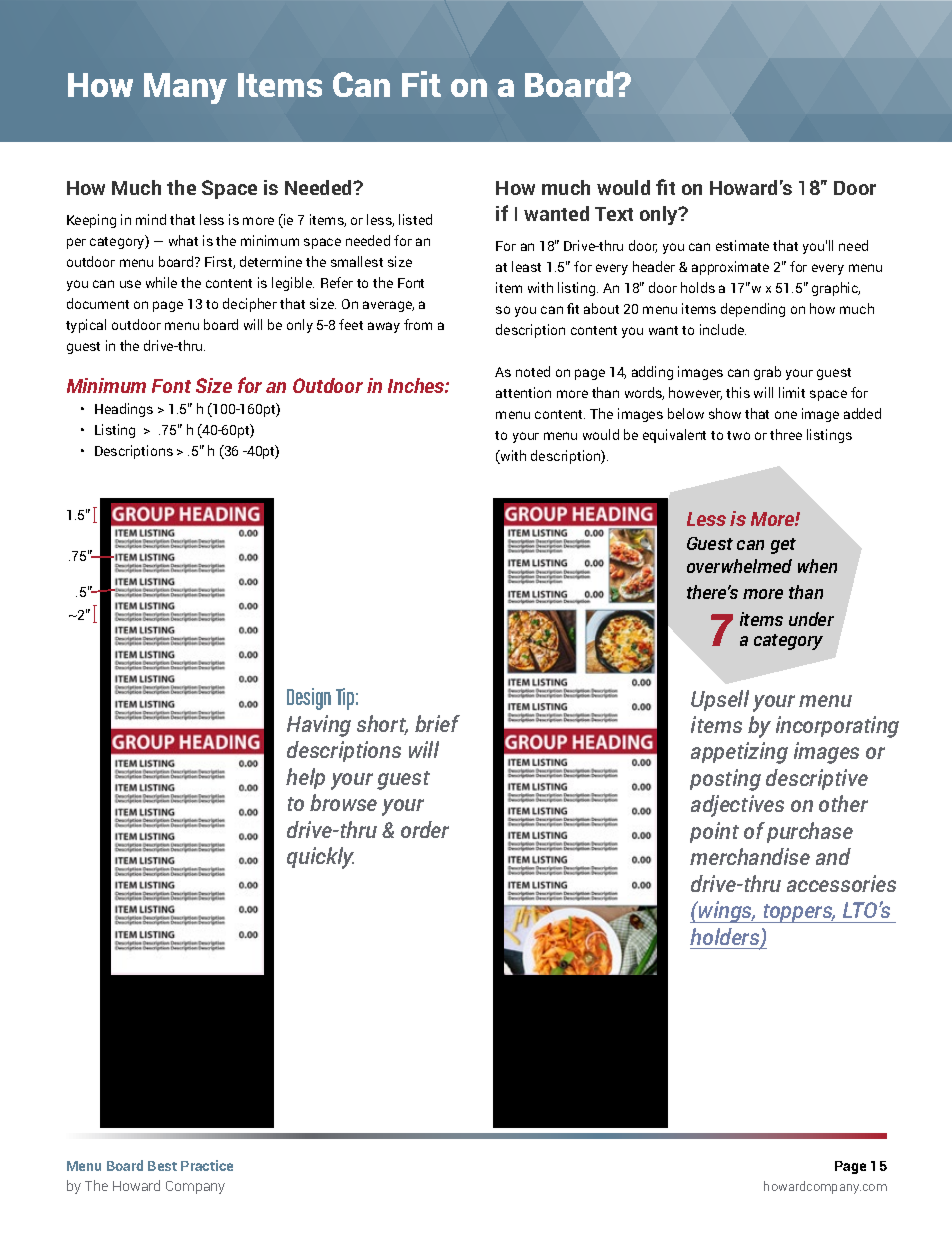 The width and height of the image is (952, 1233). What do you see at coordinates (811, 619) in the image?
I see `under` at bounding box center [811, 619].
